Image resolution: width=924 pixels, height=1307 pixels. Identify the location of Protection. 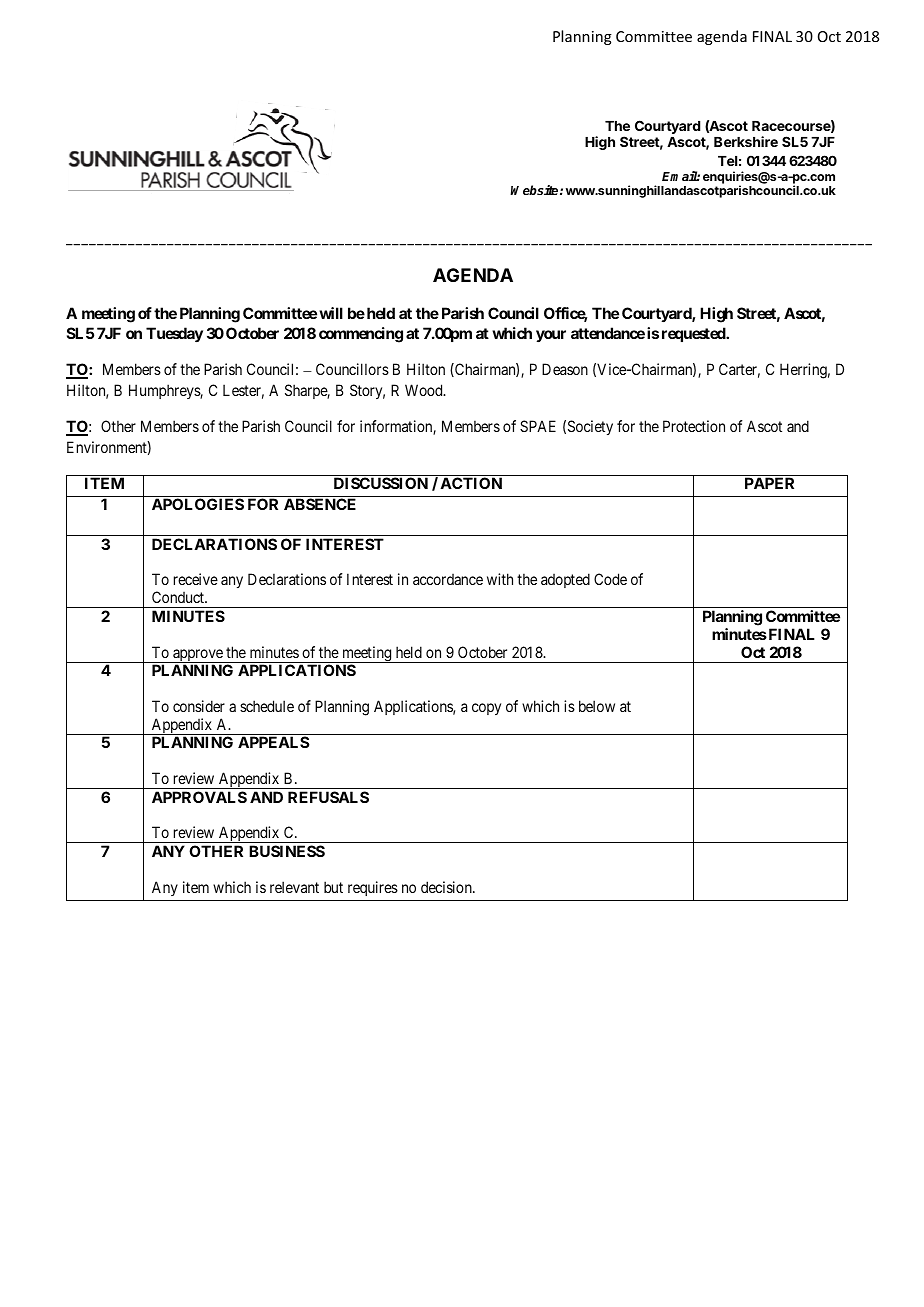
(694, 426).
